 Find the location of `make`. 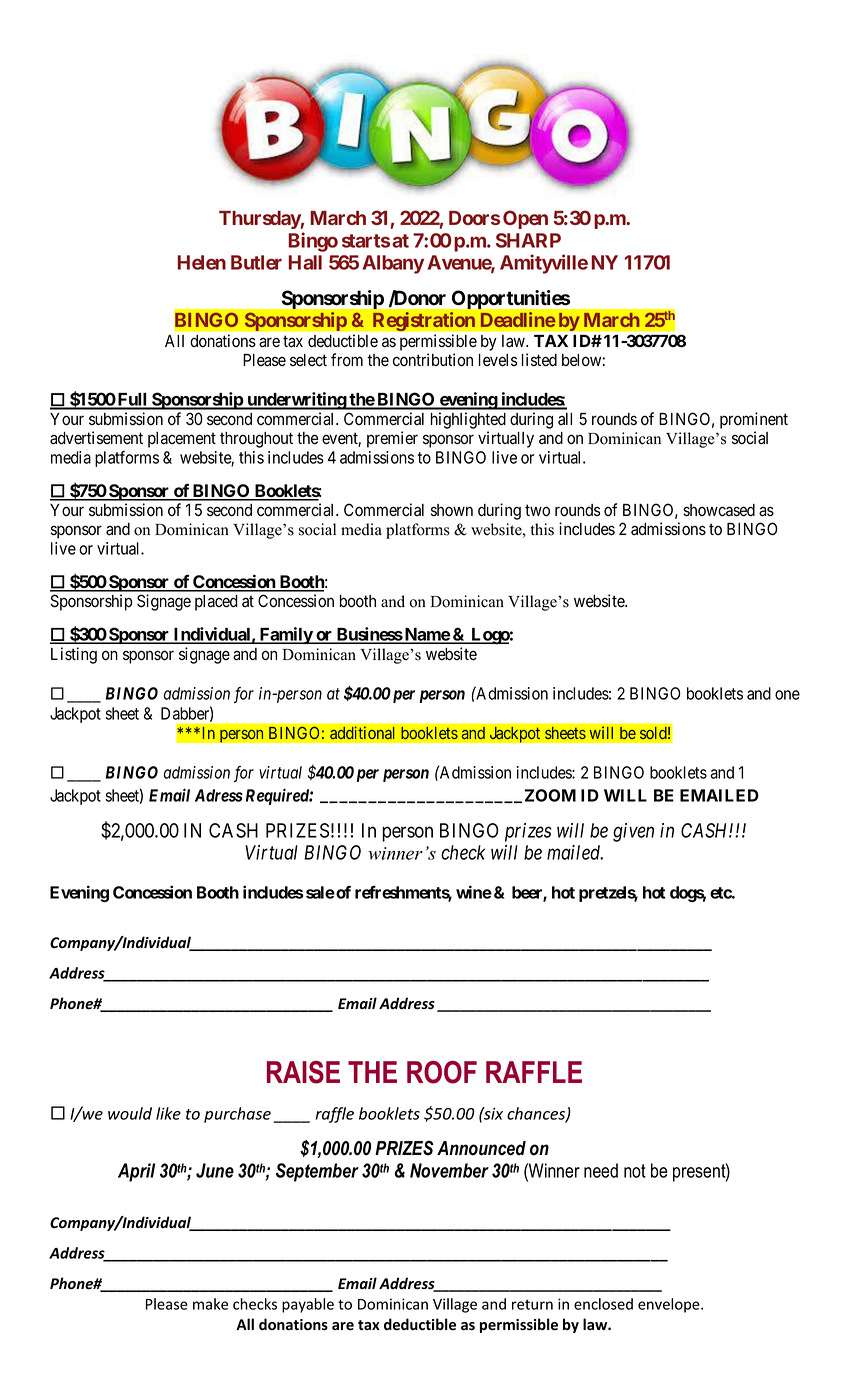

make is located at coordinates (210, 1304).
